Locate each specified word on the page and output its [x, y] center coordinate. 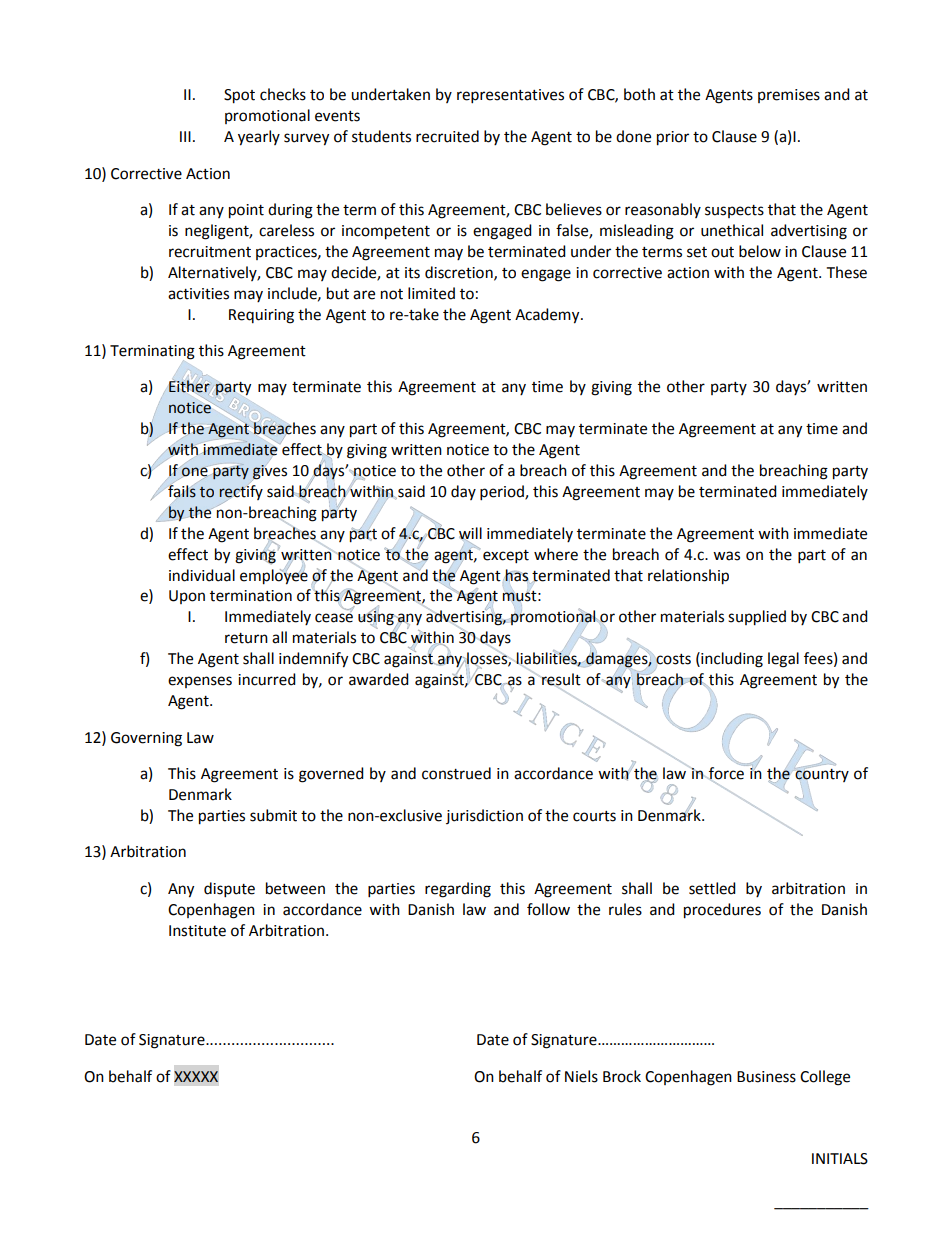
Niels [581, 1076]
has [516, 576]
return [246, 638]
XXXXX [196, 1076]
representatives [510, 96]
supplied [757, 618]
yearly [259, 138]
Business [766, 1077]
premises [789, 96]
